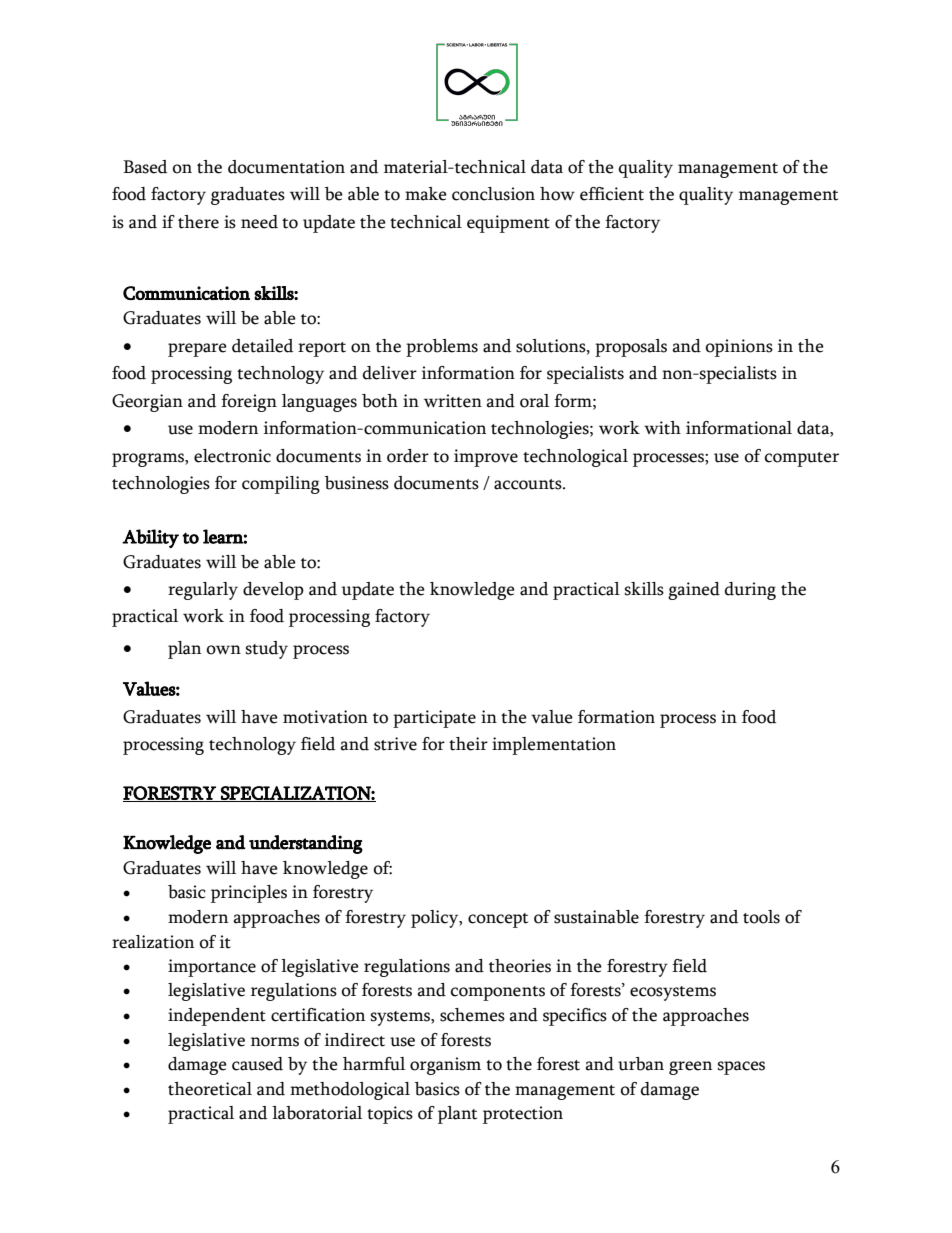 The image size is (952, 1233). I want to click on organism, so click(445, 1066).
